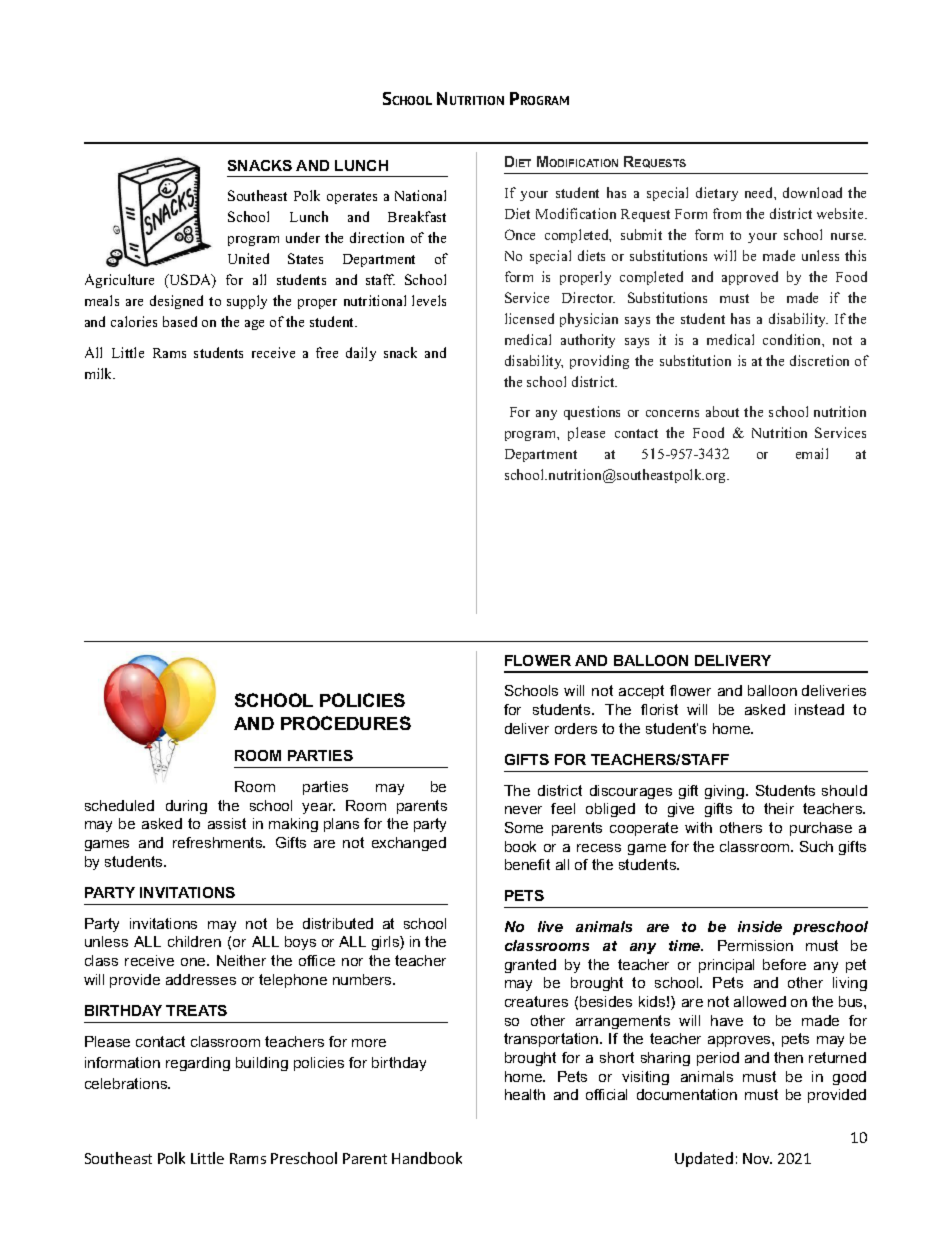 This screenshot has width=952, height=1233. What do you see at coordinates (523, 810) in the screenshot?
I see `never` at bounding box center [523, 810].
